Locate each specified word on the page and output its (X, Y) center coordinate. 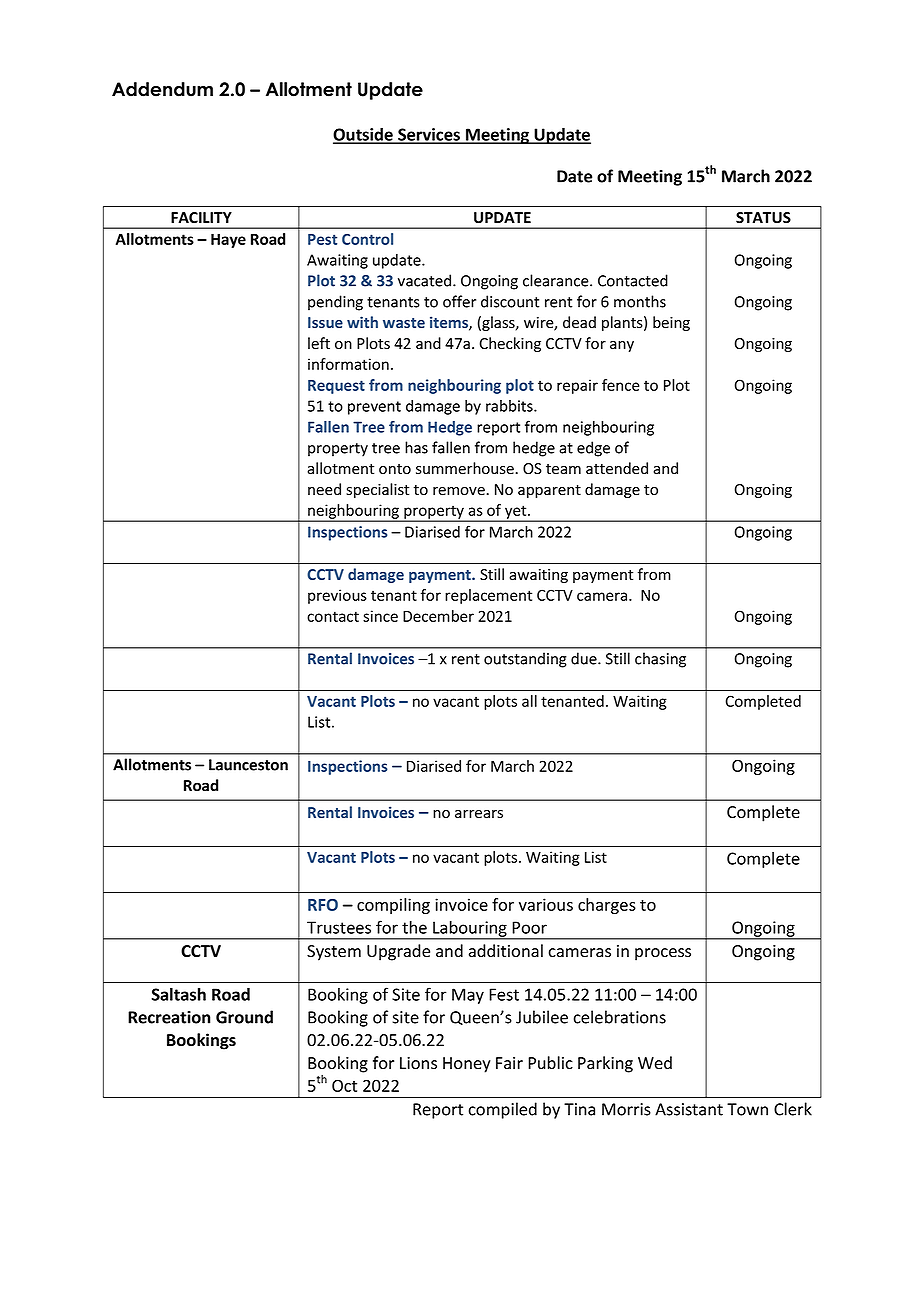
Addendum (162, 89)
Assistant (689, 1109)
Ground (244, 1017)
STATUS (763, 218)
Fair (509, 1063)
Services (429, 135)
